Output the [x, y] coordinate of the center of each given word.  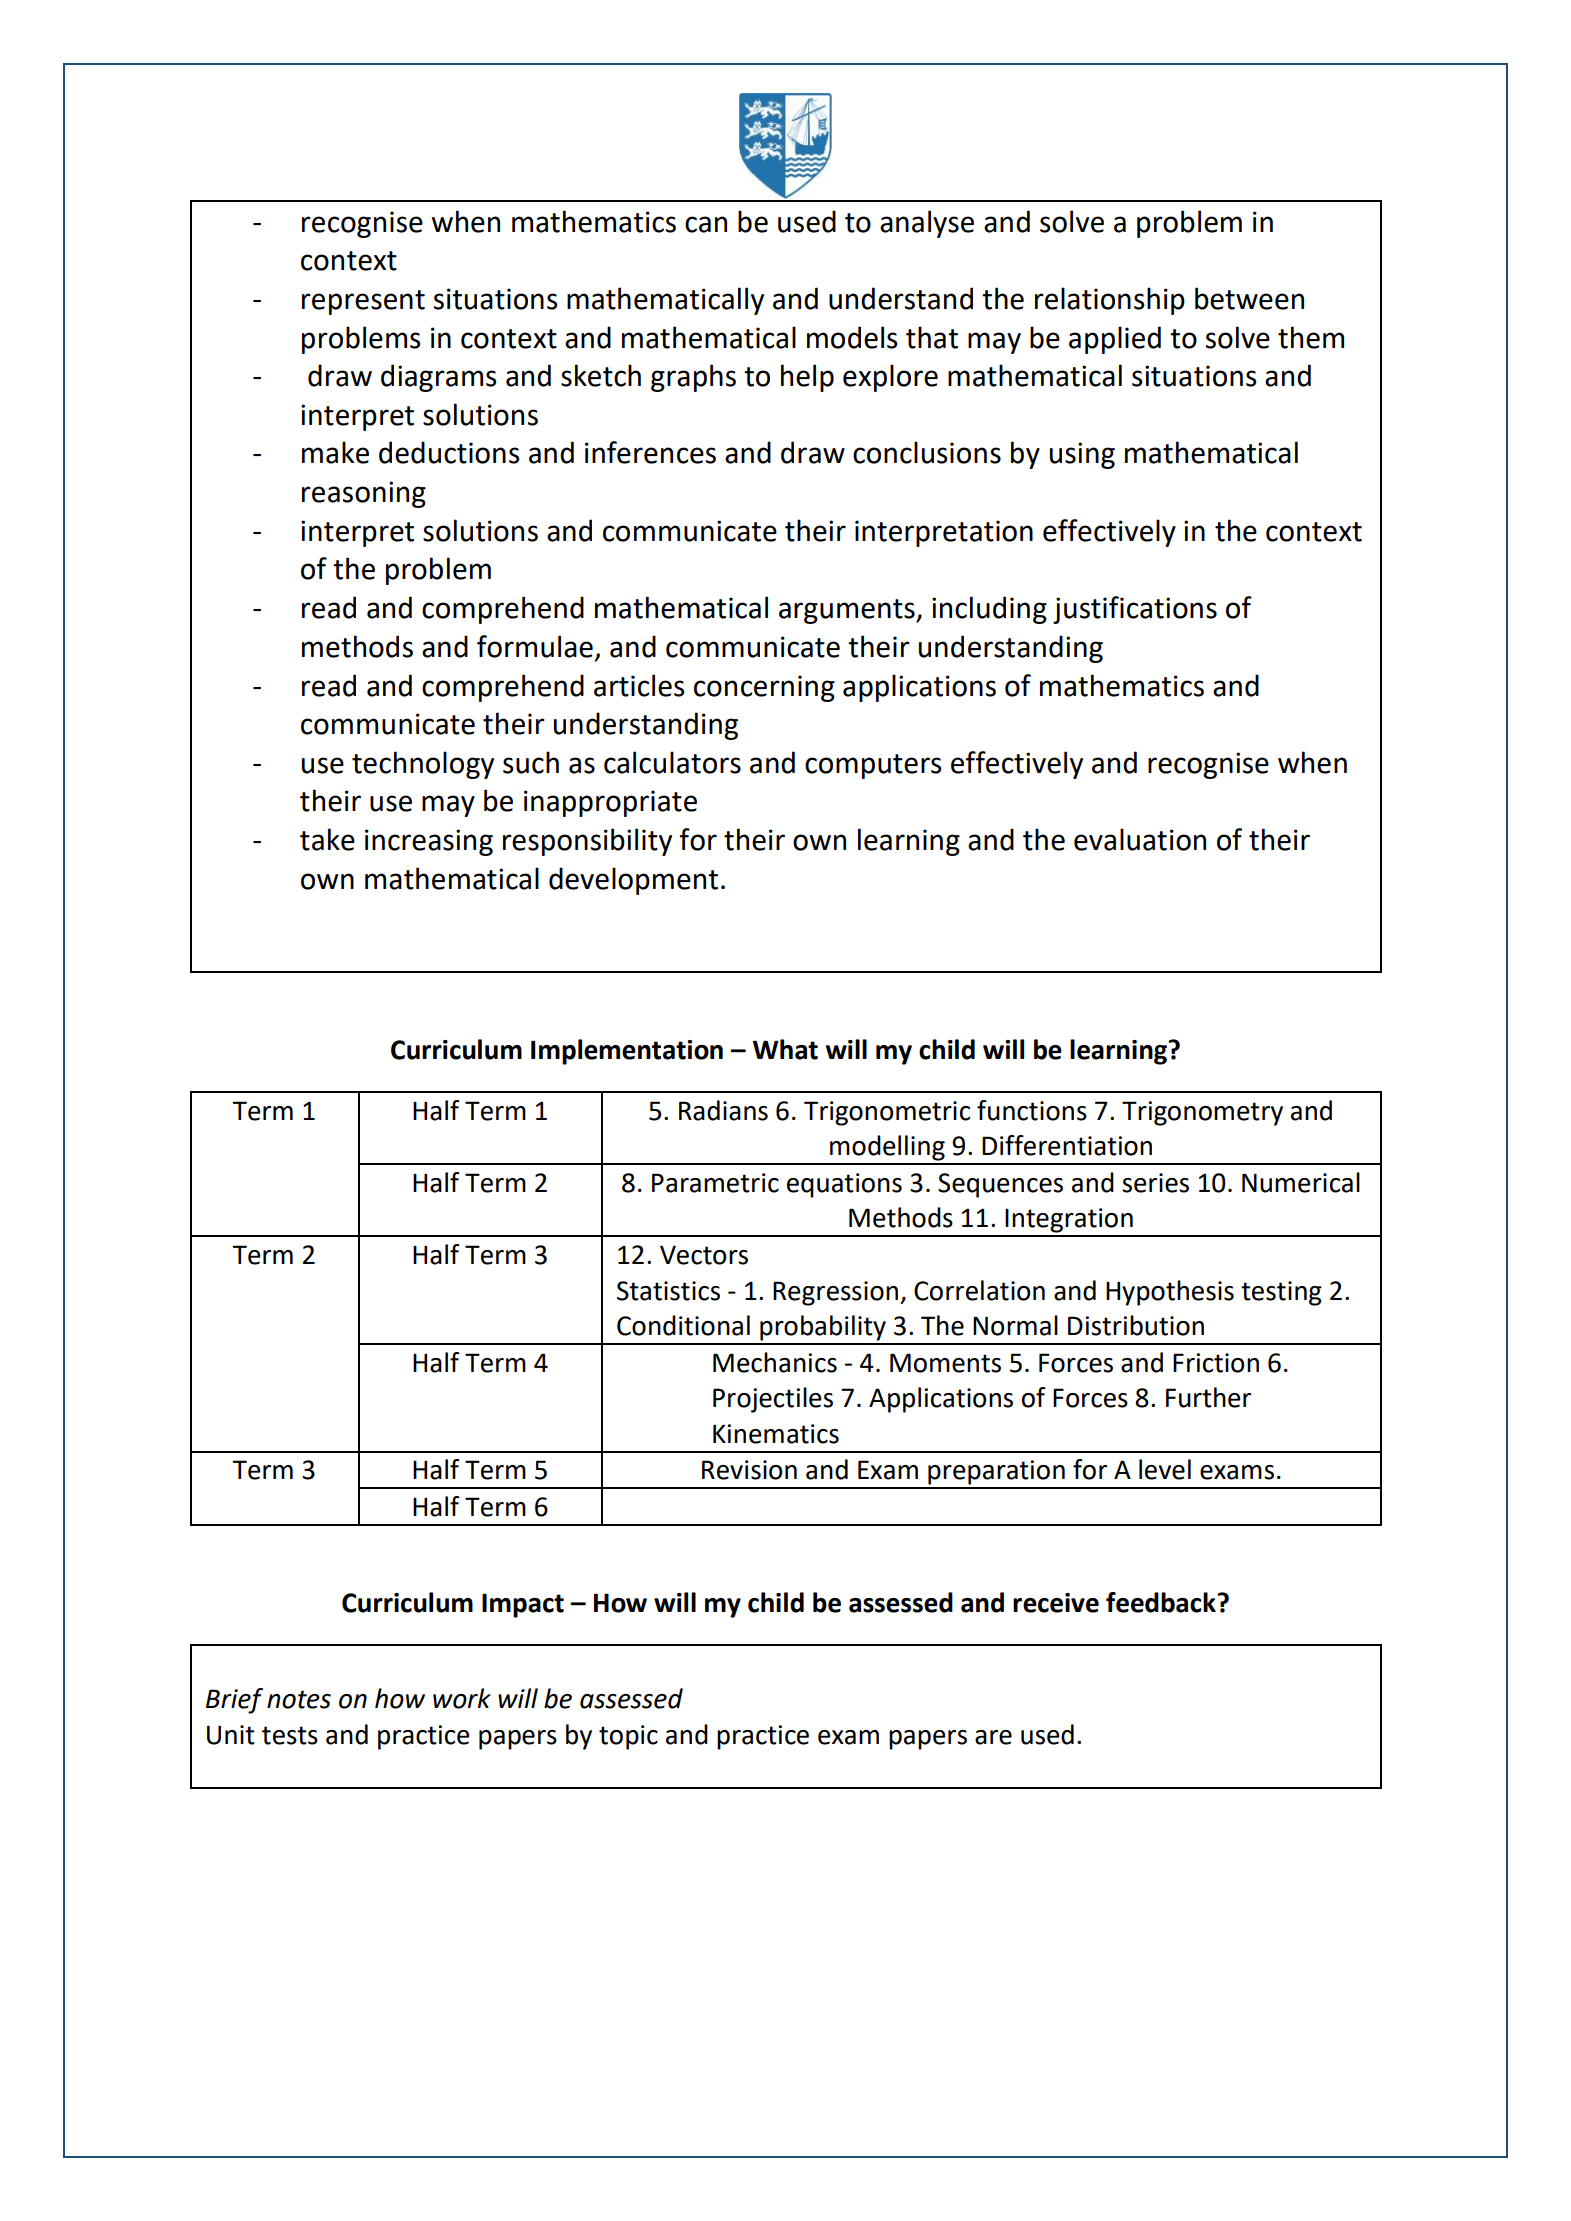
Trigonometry [1202, 1113]
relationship [1110, 301]
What [785, 1049]
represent [363, 302]
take [327, 839]
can [706, 224]
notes [299, 1699]
